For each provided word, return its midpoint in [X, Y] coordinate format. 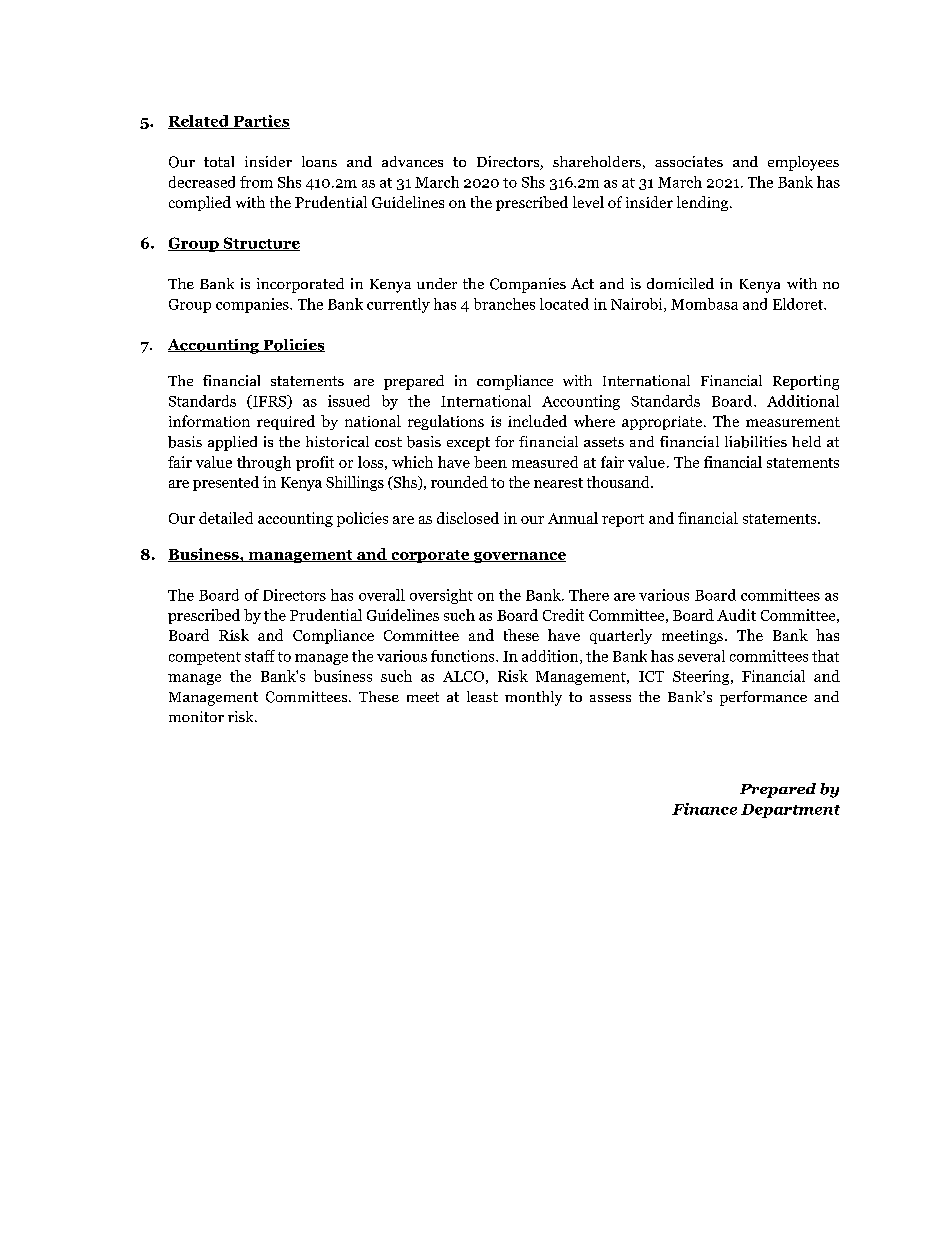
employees [803, 163]
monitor [196, 716]
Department [790, 811]
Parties [260, 122]
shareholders [597, 161]
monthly [533, 698]
